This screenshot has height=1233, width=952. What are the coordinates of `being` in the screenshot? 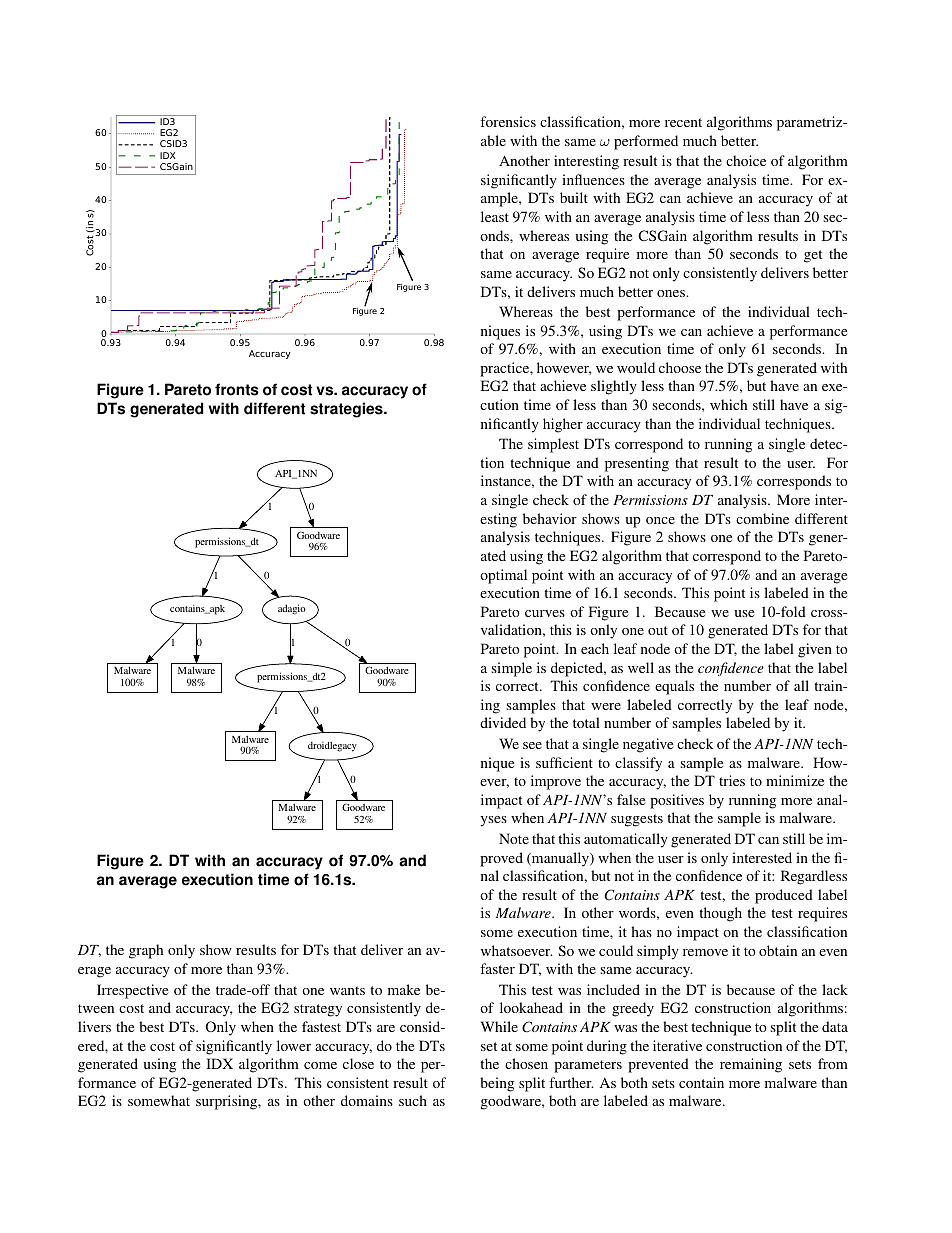 It's located at (497, 1084).
